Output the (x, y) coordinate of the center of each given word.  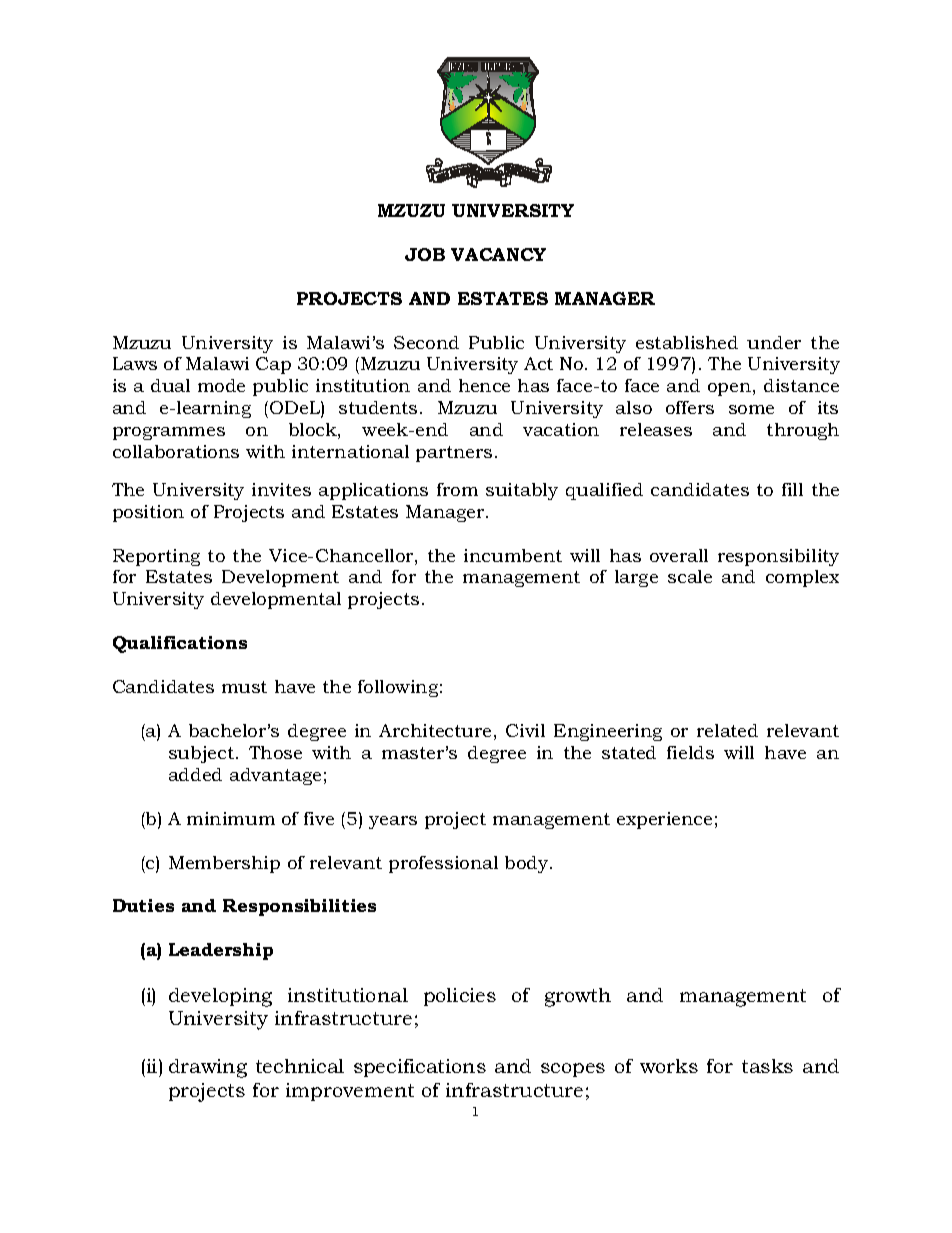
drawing (208, 1068)
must (244, 687)
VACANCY (498, 254)
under (774, 342)
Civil (525, 730)
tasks (767, 1066)
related (727, 730)
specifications (420, 1068)
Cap (273, 365)
